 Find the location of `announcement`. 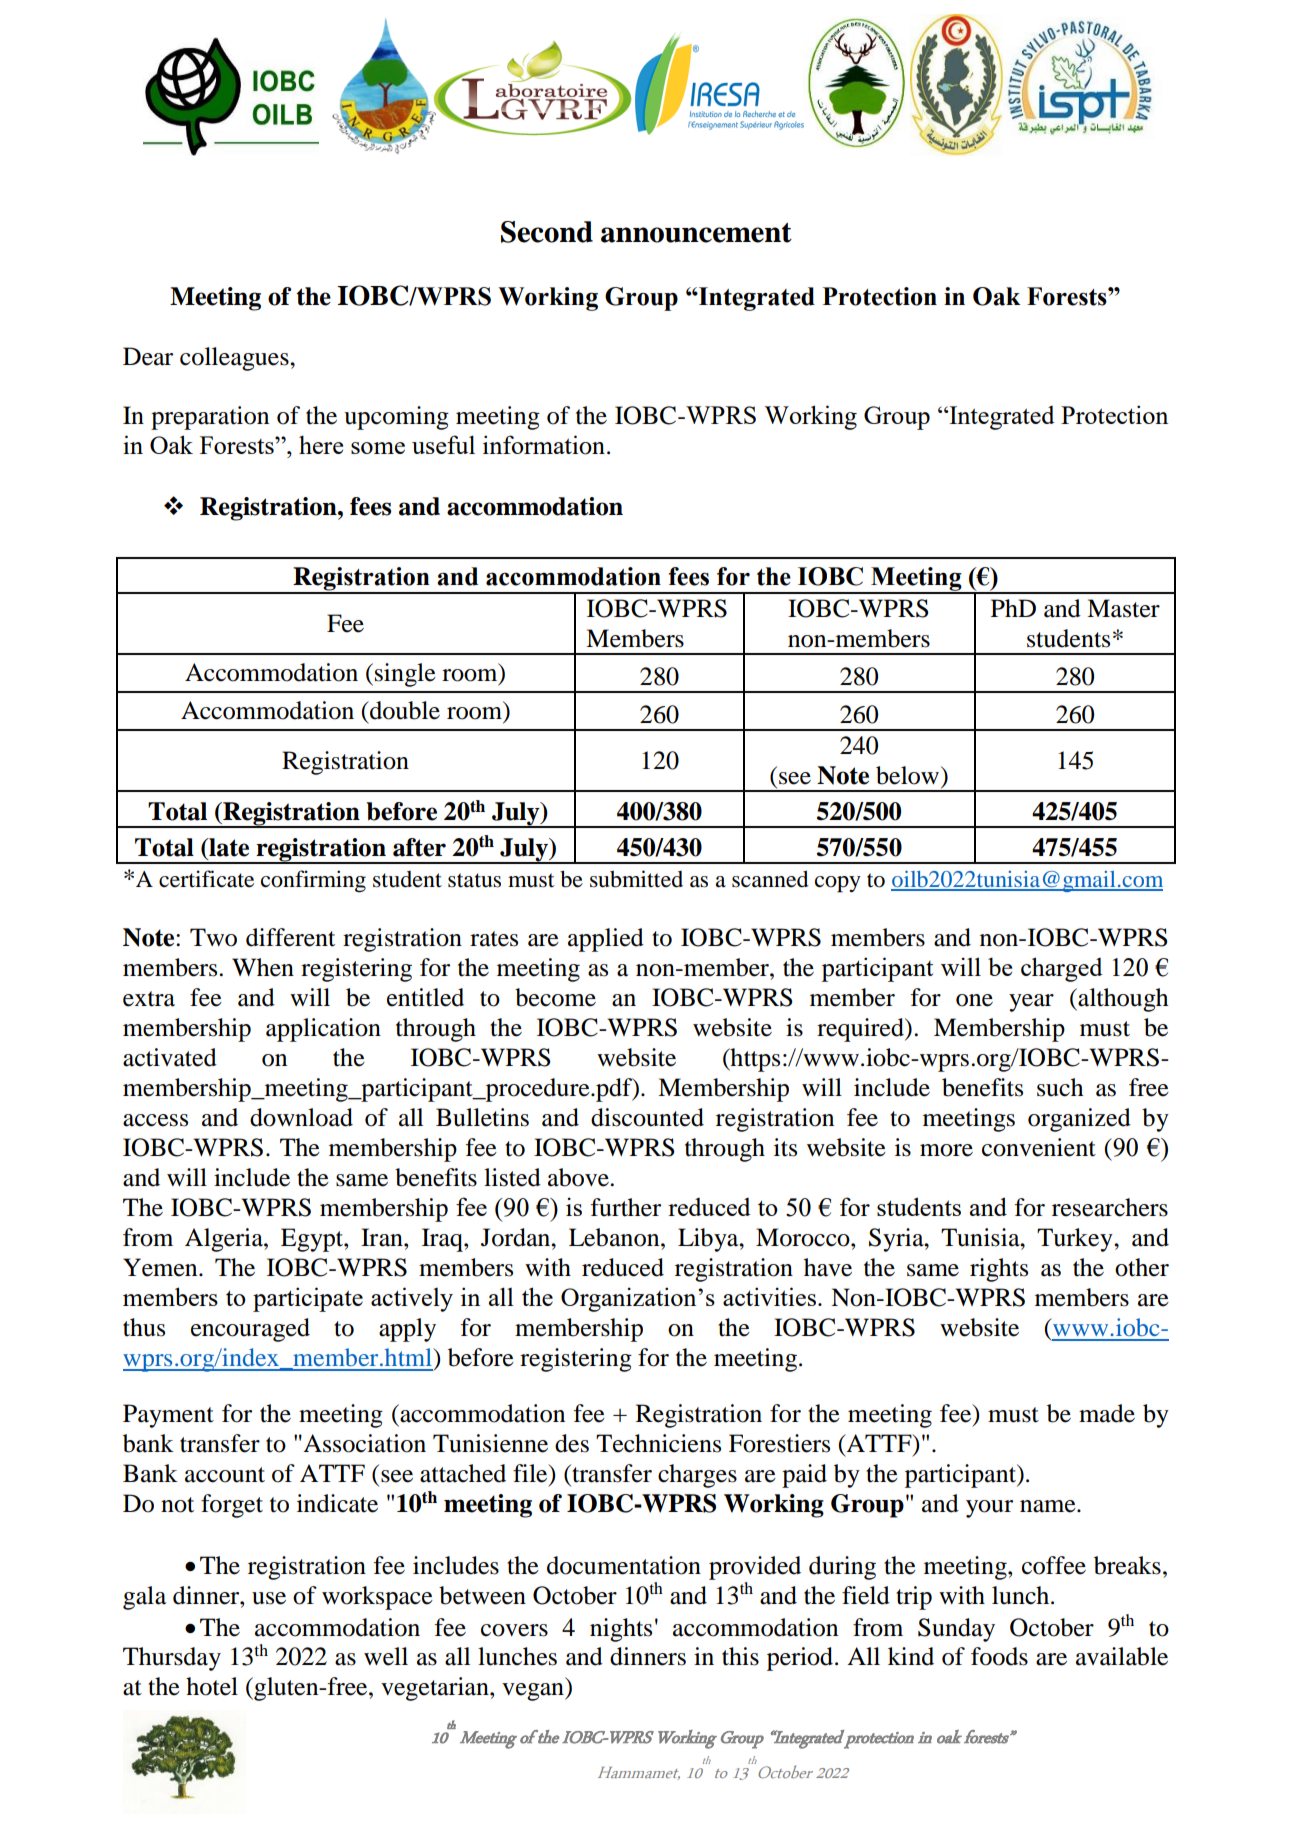

announcement is located at coordinates (696, 233).
